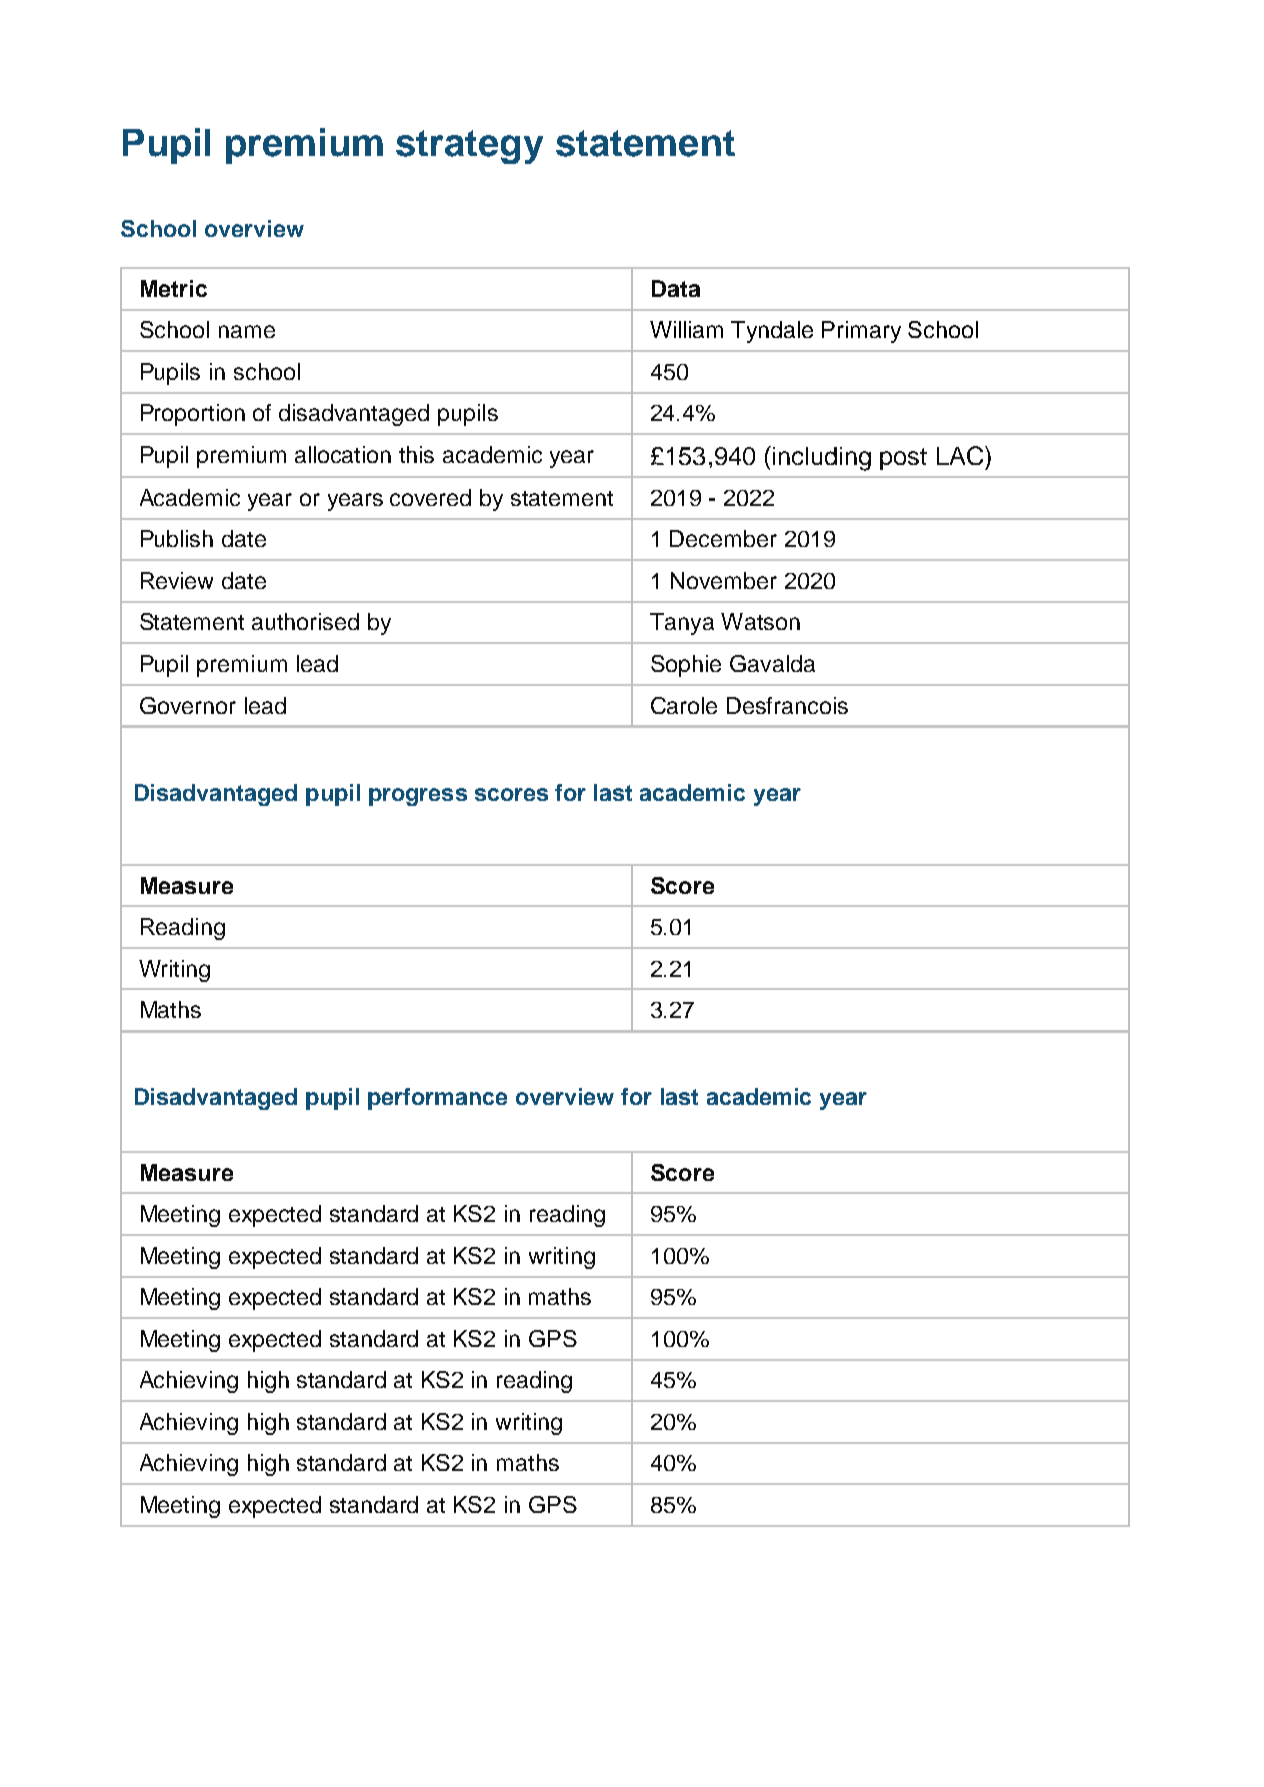 This image has width=1264, height=1787. What do you see at coordinates (684, 705) in the image?
I see `Carole` at bounding box center [684, 705].
